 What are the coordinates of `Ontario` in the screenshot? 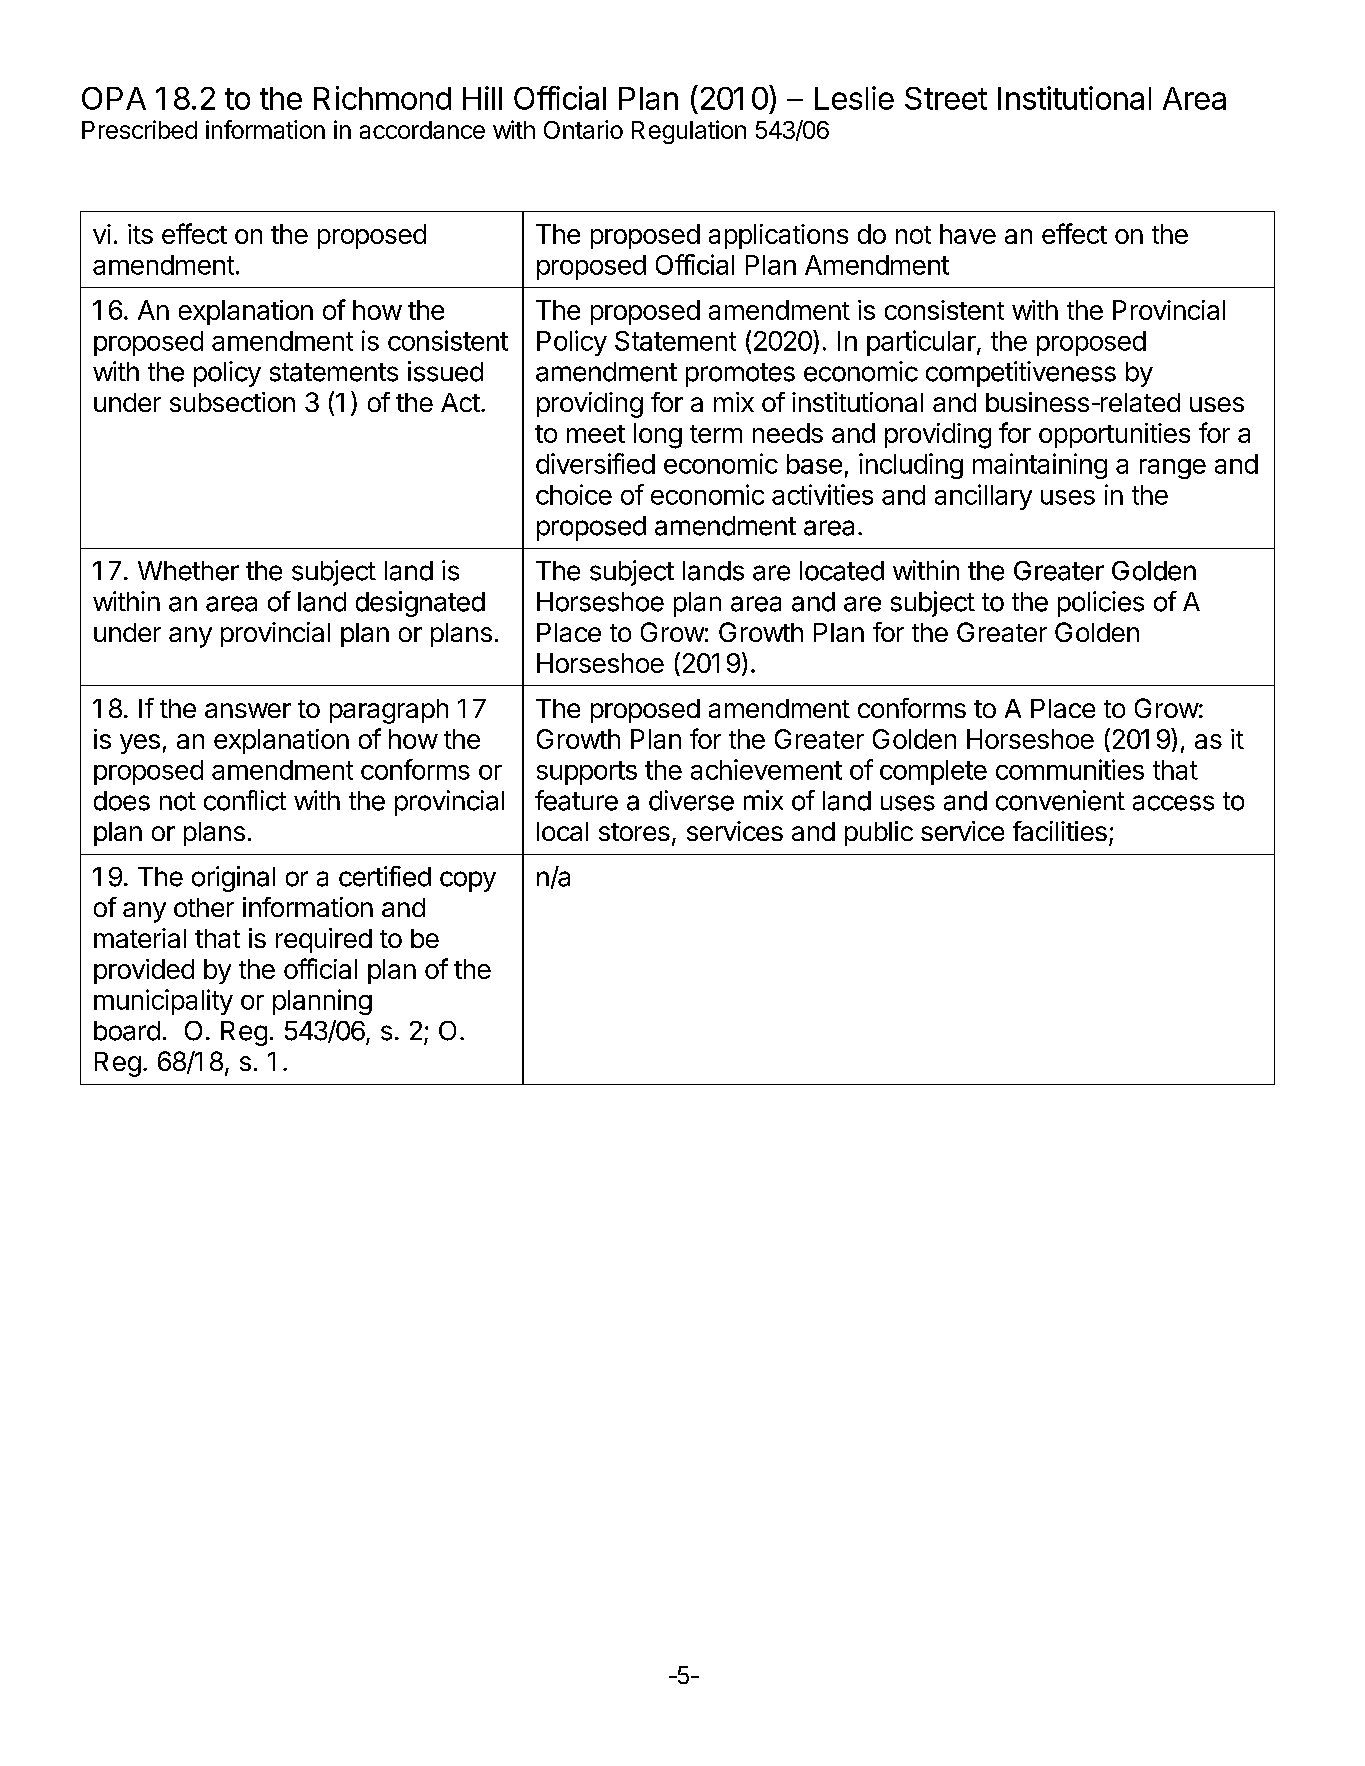 It's located at (583, 129).
